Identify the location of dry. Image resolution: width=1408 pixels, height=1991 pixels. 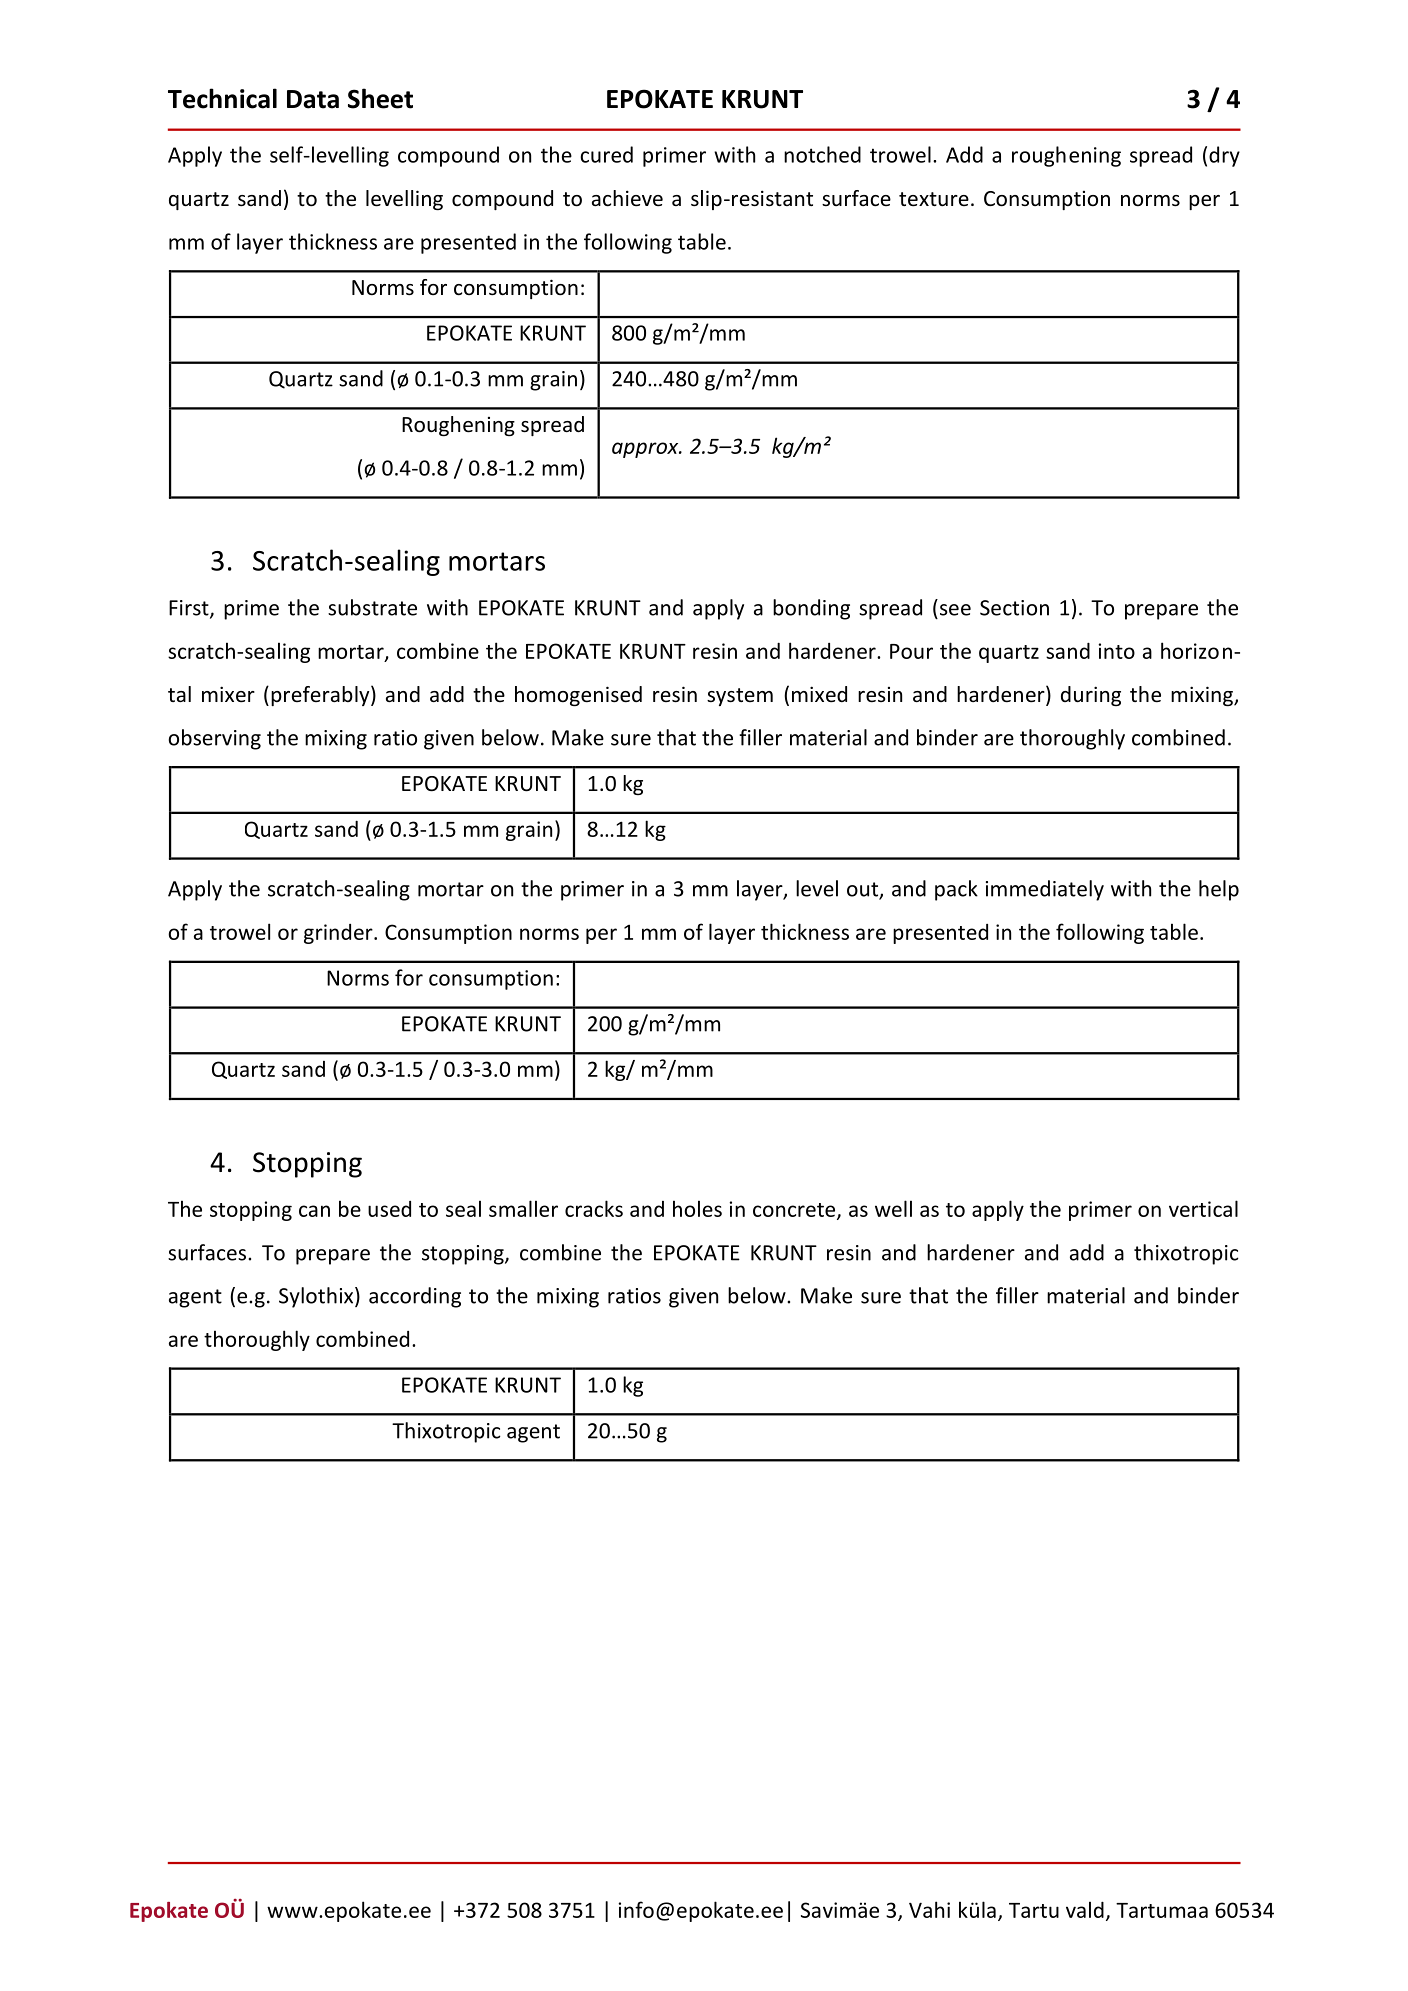
(1224, 156).
